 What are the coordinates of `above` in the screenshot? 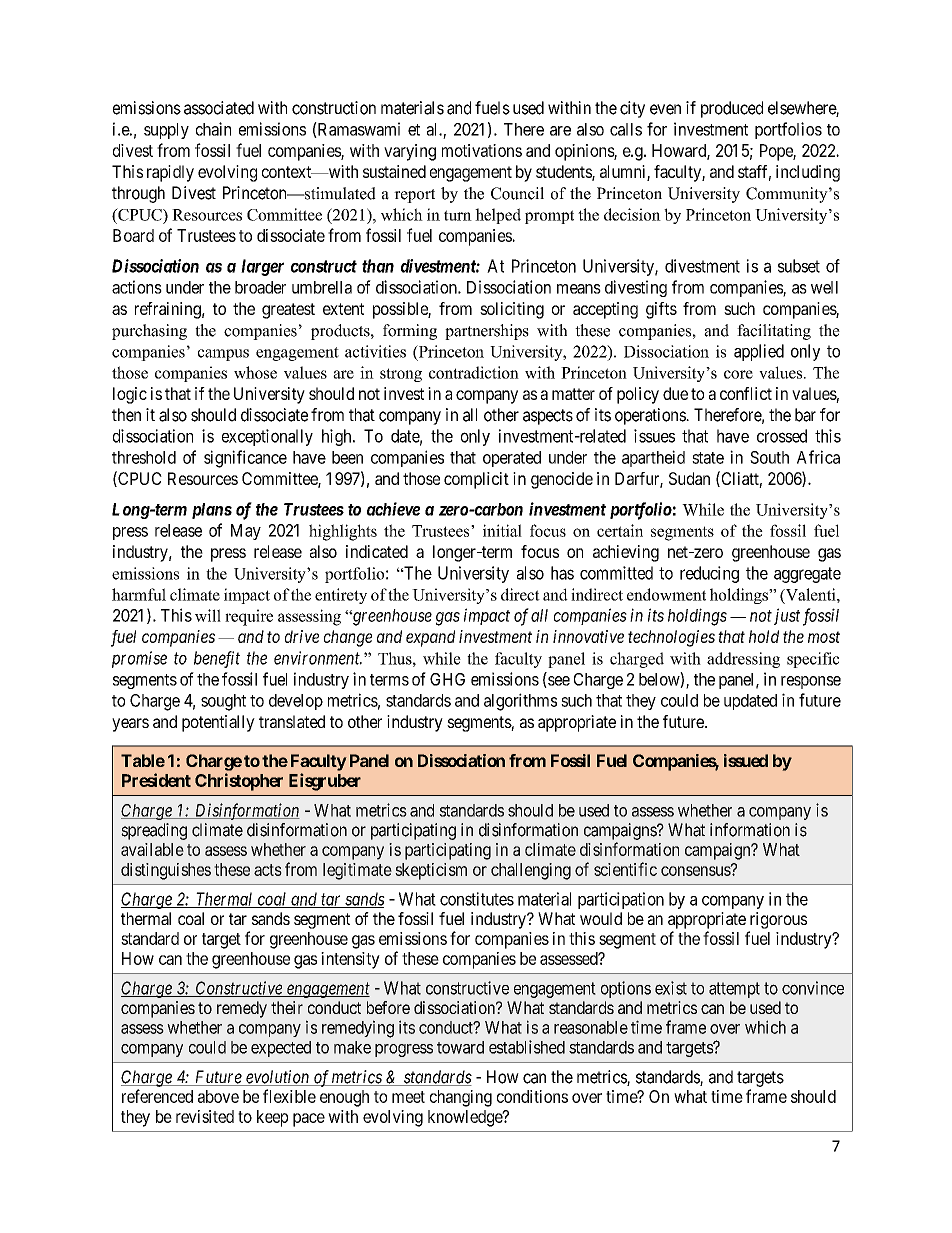 It's located at (218, 1096).
